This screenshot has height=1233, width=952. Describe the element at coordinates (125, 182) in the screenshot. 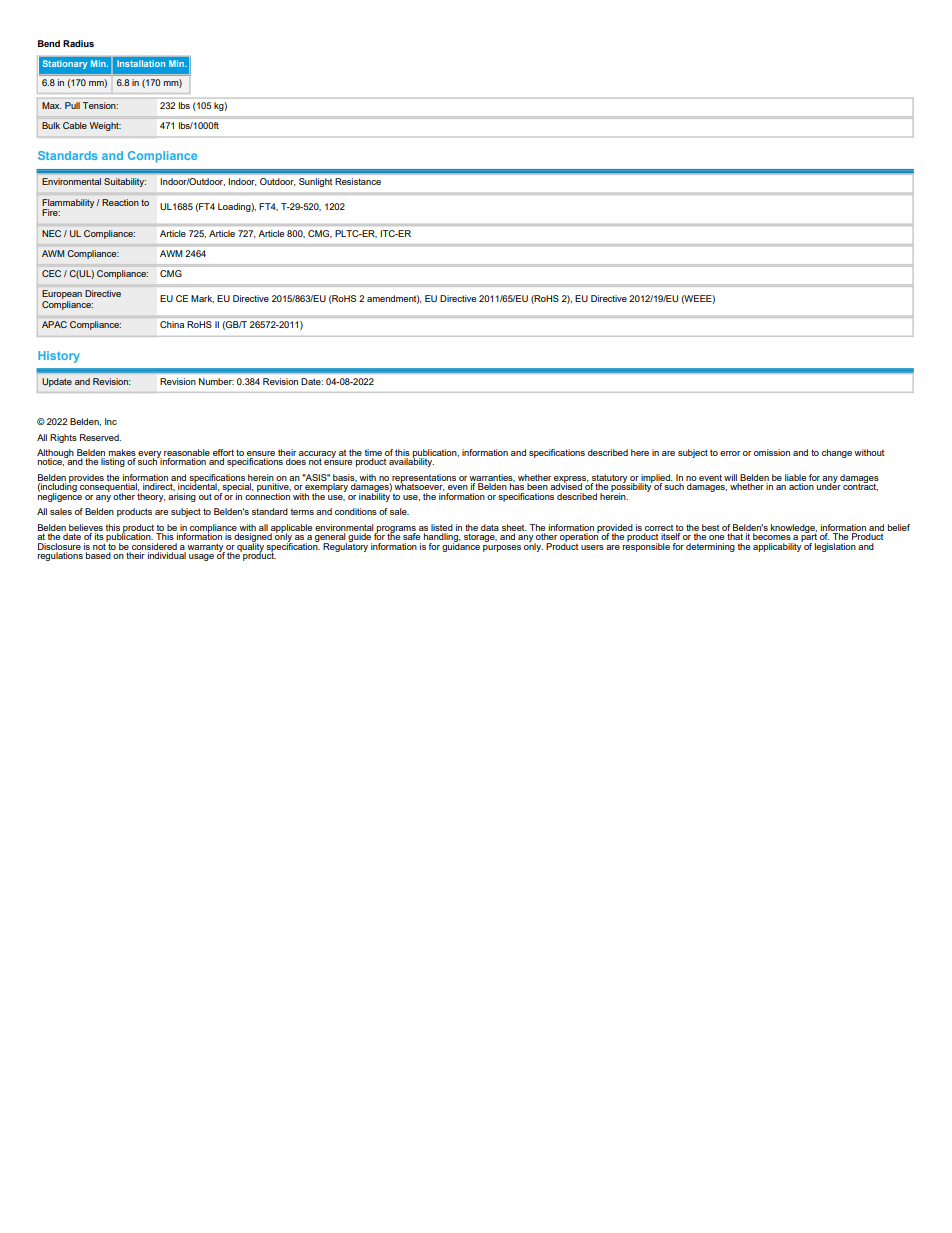

I see `Suitability` at that location.
